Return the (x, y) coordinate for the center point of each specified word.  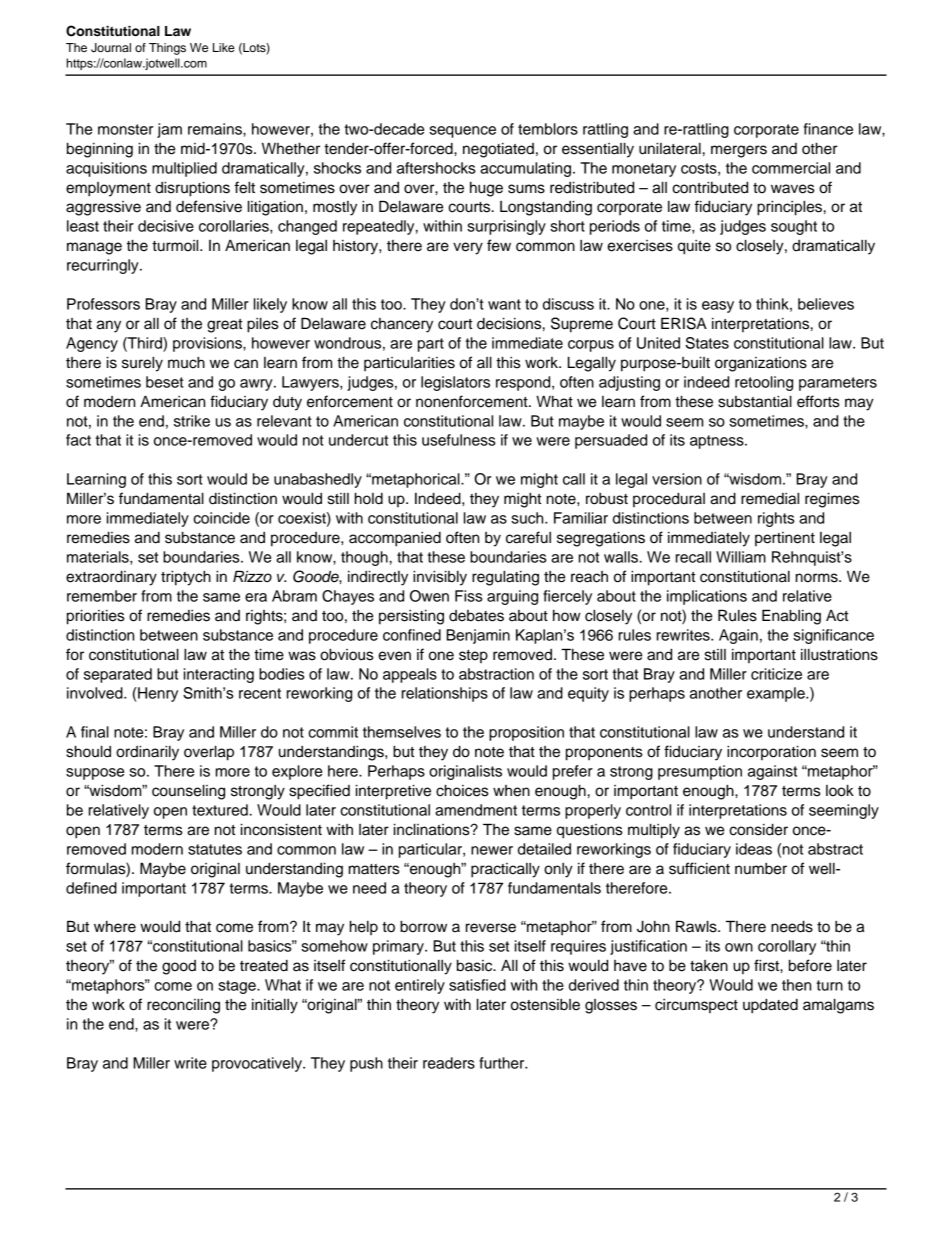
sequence (462, 132)
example (777, 694)
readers (449, 1063)
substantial (755, 401)
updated (770, 1006)
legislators (455, 383)
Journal (111, 48)
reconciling (183, 1006)
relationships (445, 694)
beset (165, 382)
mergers (739, 151)
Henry (157, 694)
